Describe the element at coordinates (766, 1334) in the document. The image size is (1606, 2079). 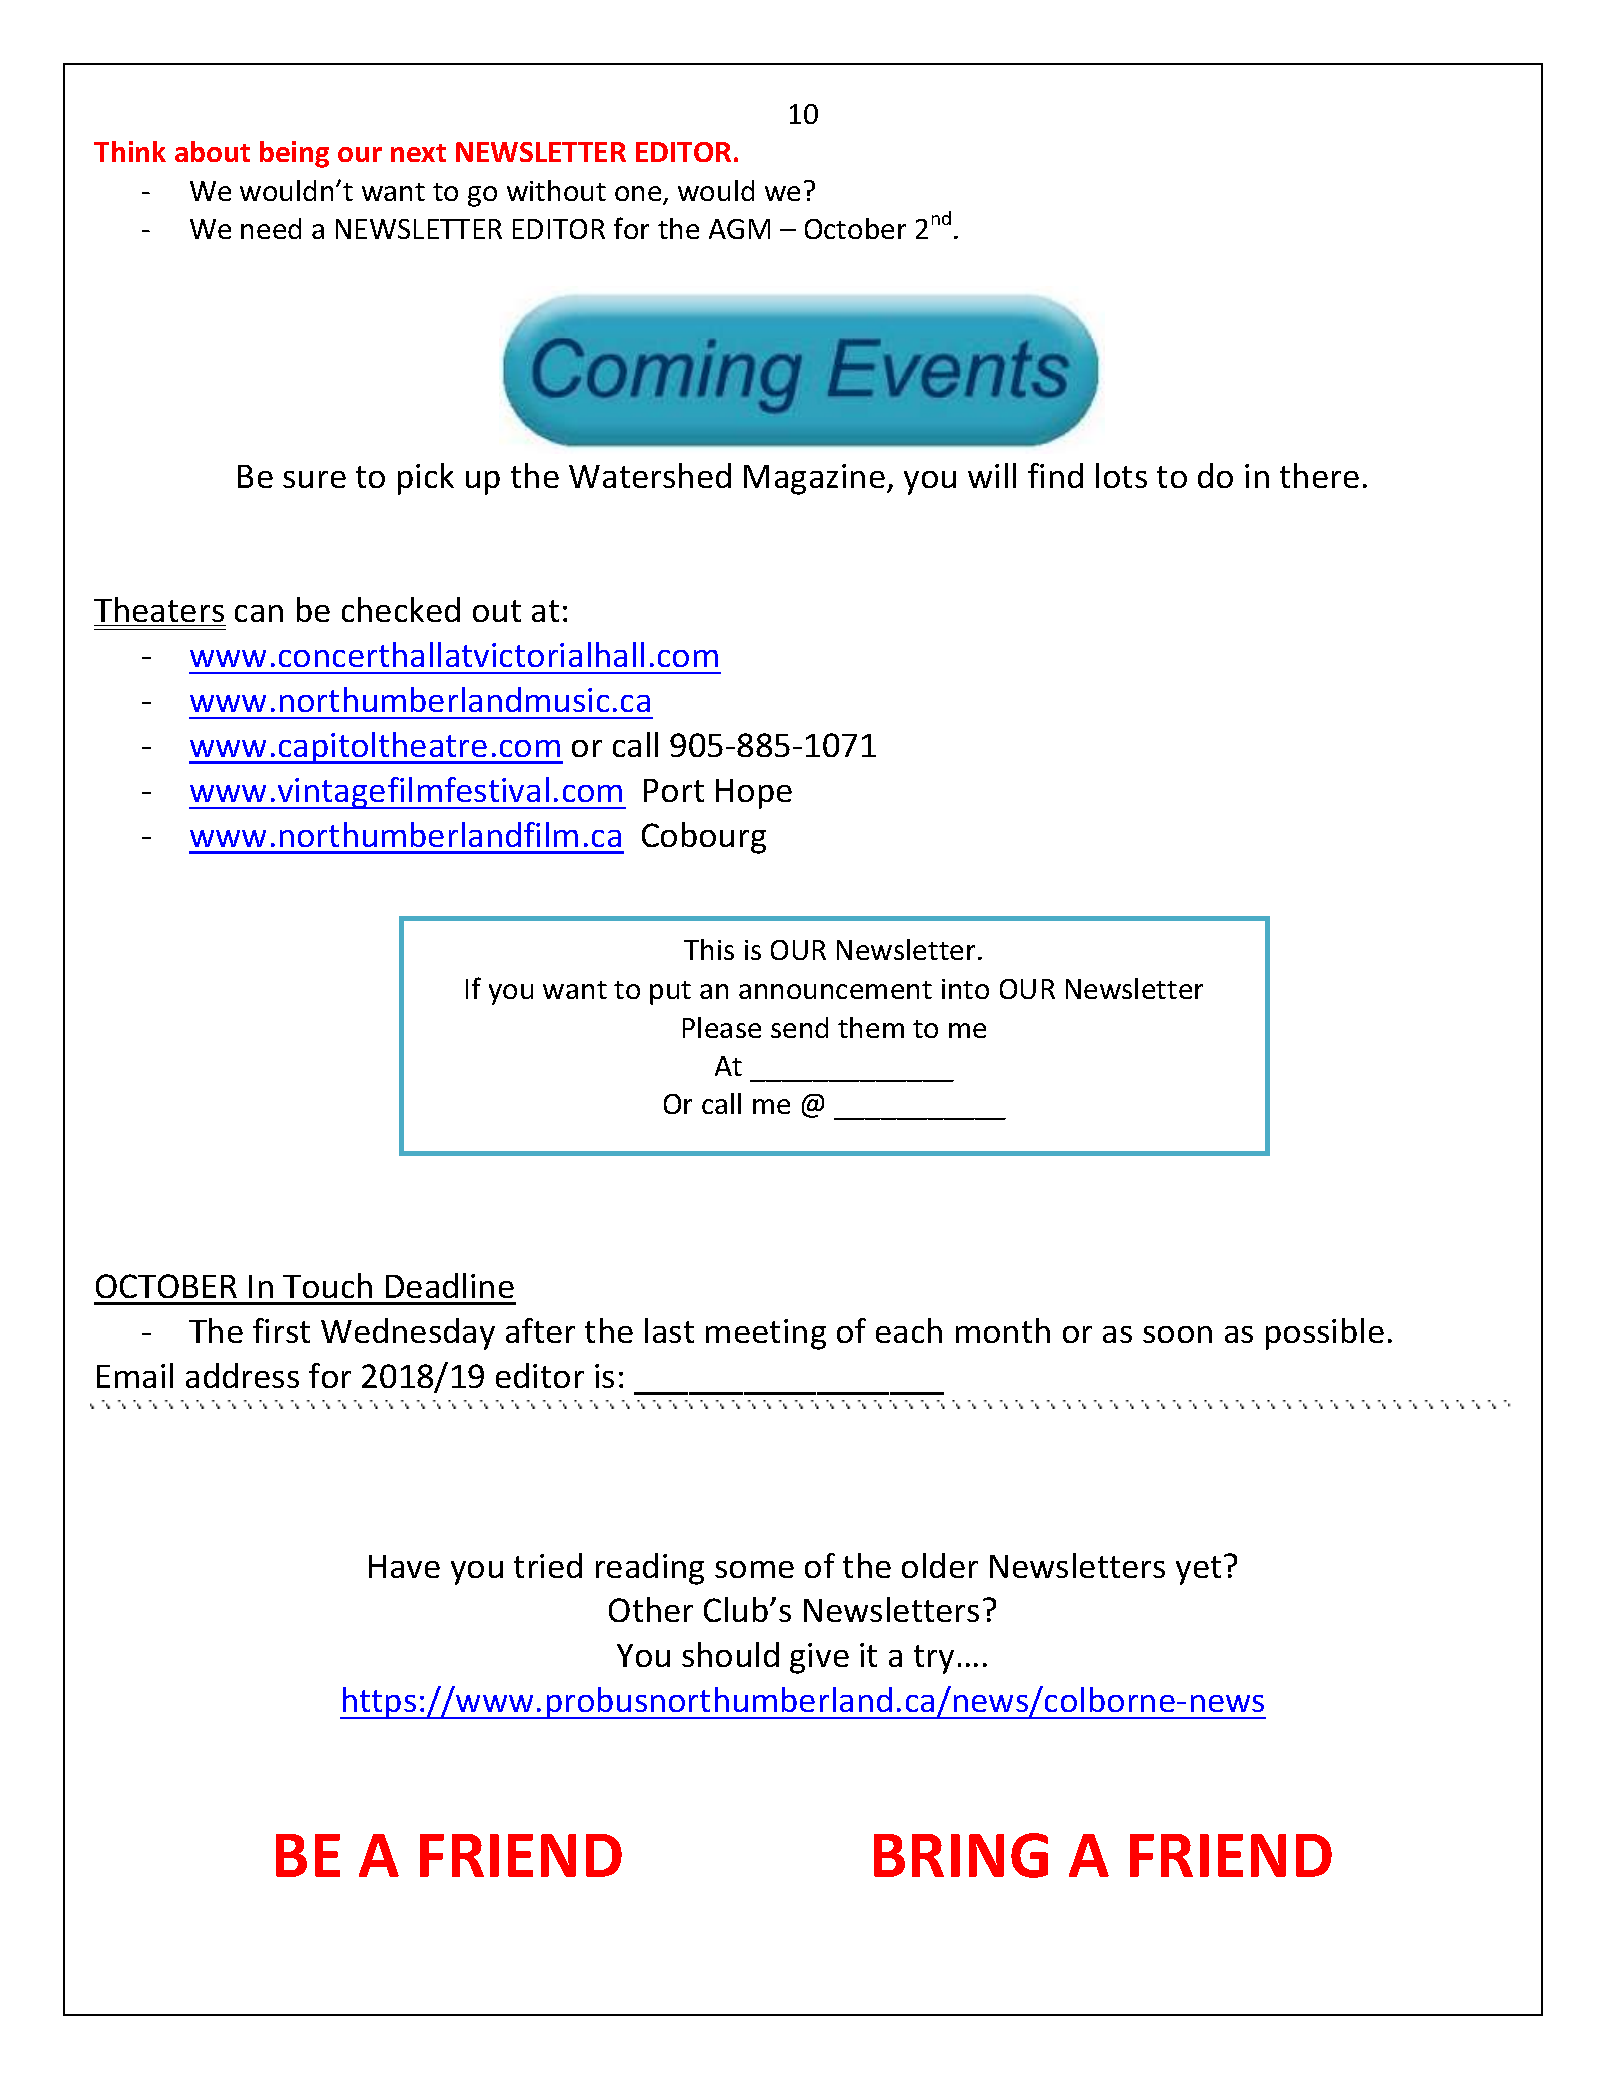
I see `meeting` at that location.
